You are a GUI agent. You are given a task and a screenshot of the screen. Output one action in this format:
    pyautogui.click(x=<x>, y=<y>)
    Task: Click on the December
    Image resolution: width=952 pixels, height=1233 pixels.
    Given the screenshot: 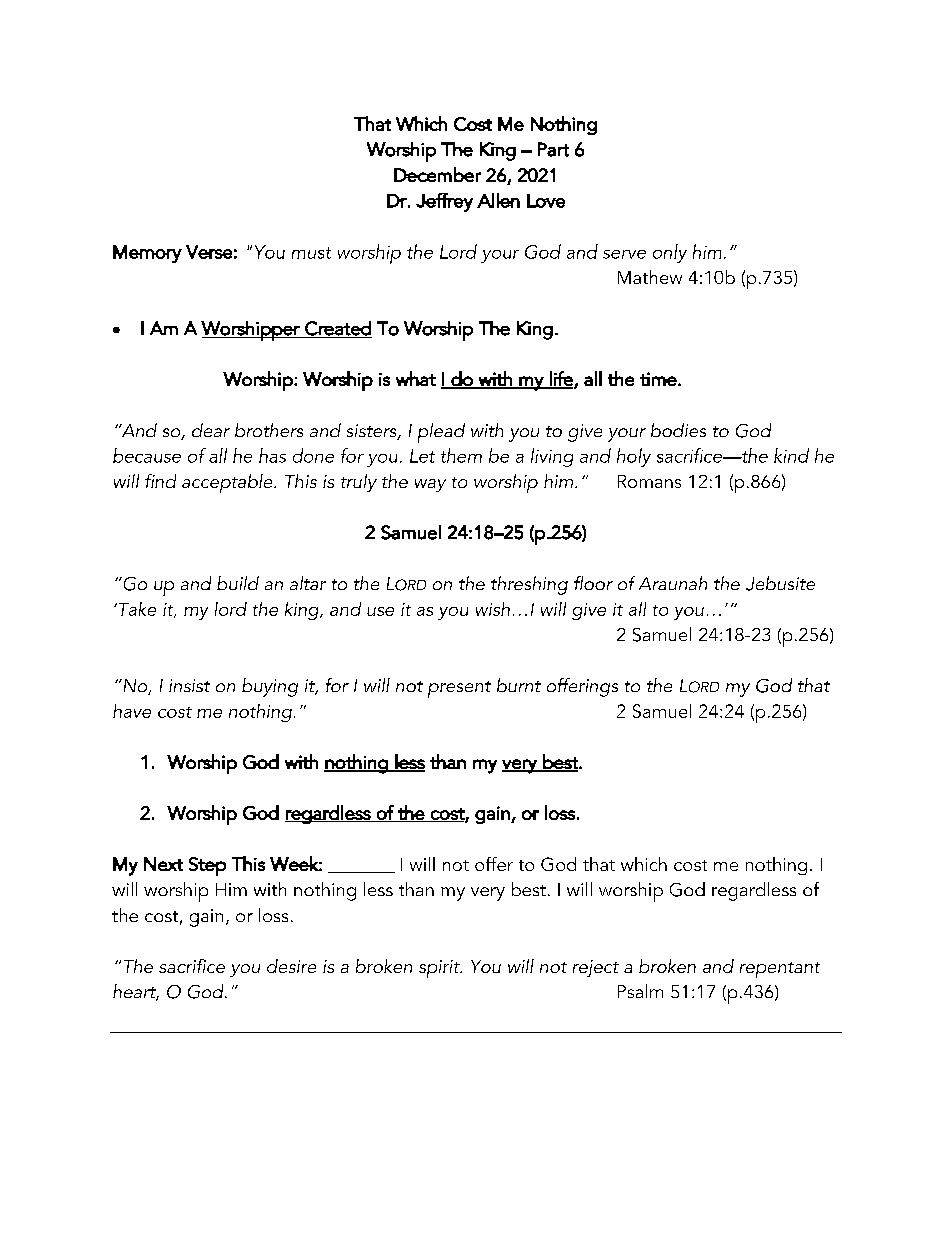 What is the action you would take?
    pyautogui.click(x=437, y=174)
